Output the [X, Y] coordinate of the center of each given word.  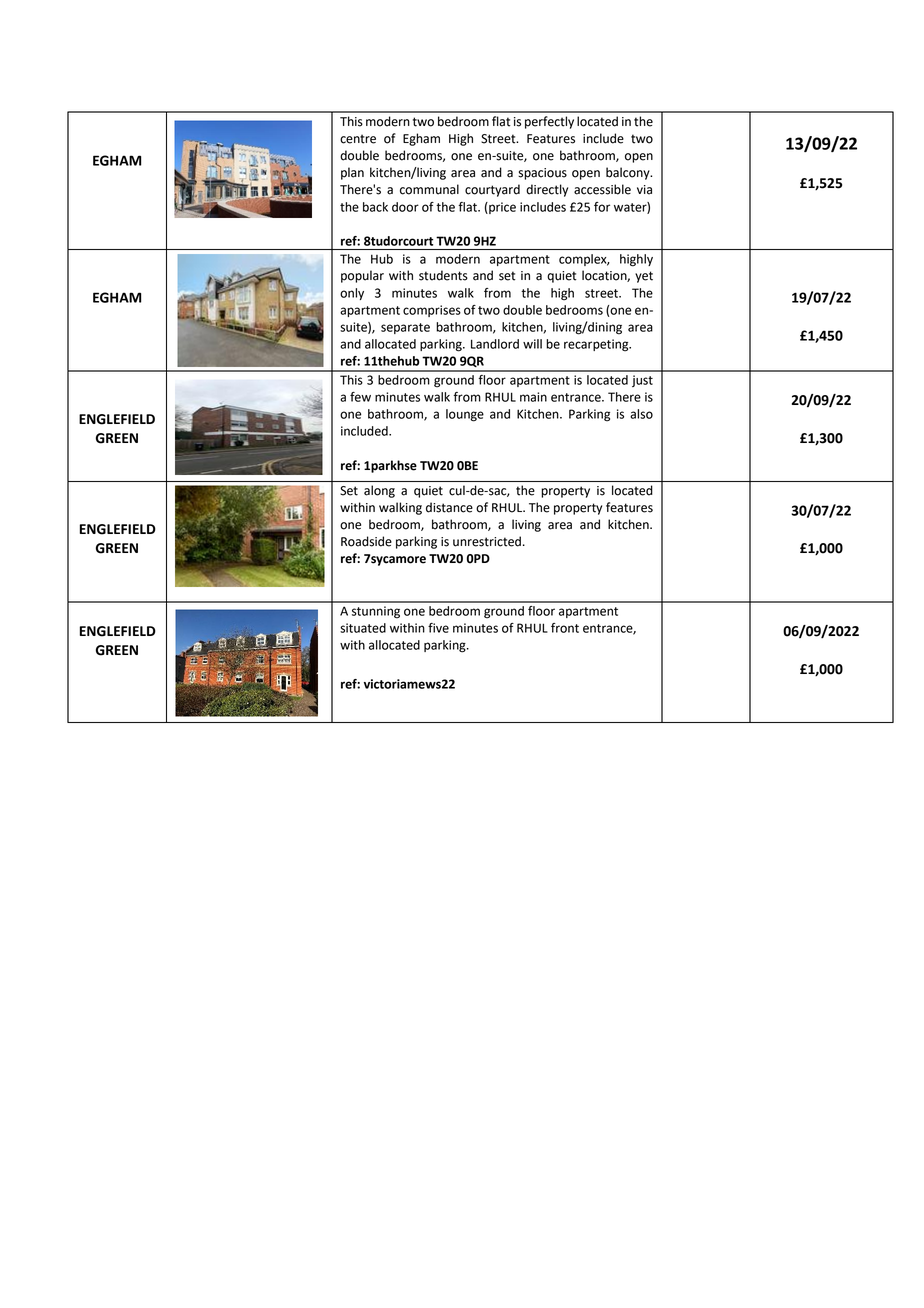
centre [358, 139]
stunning [376, 612]
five [438, 628]
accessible [602, 189]
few [360, 397]
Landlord [495, 344]
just [642, 381]
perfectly [549, 122]
